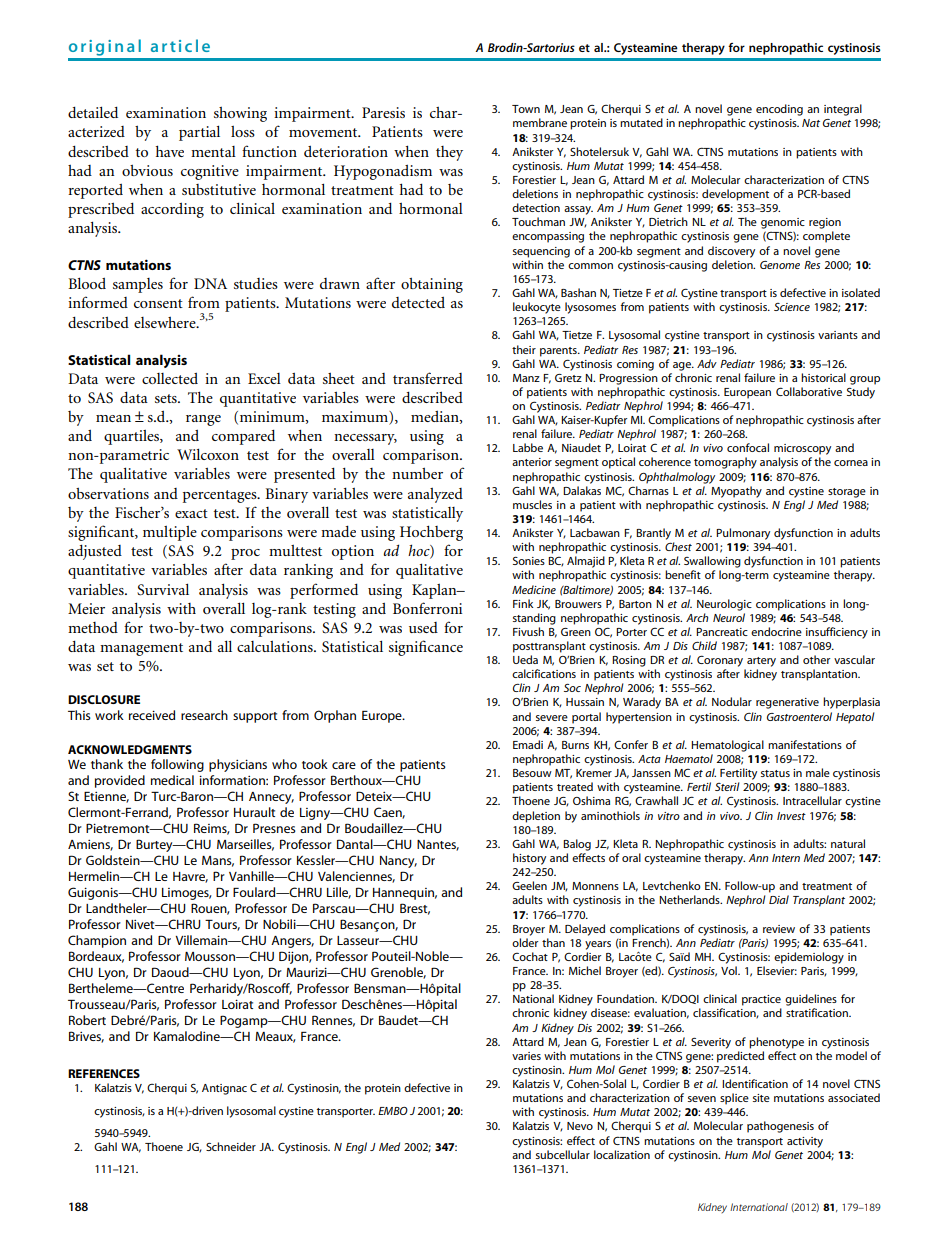 The image size is (952, 1256). I want to click on encoding, so click(779, 110).
